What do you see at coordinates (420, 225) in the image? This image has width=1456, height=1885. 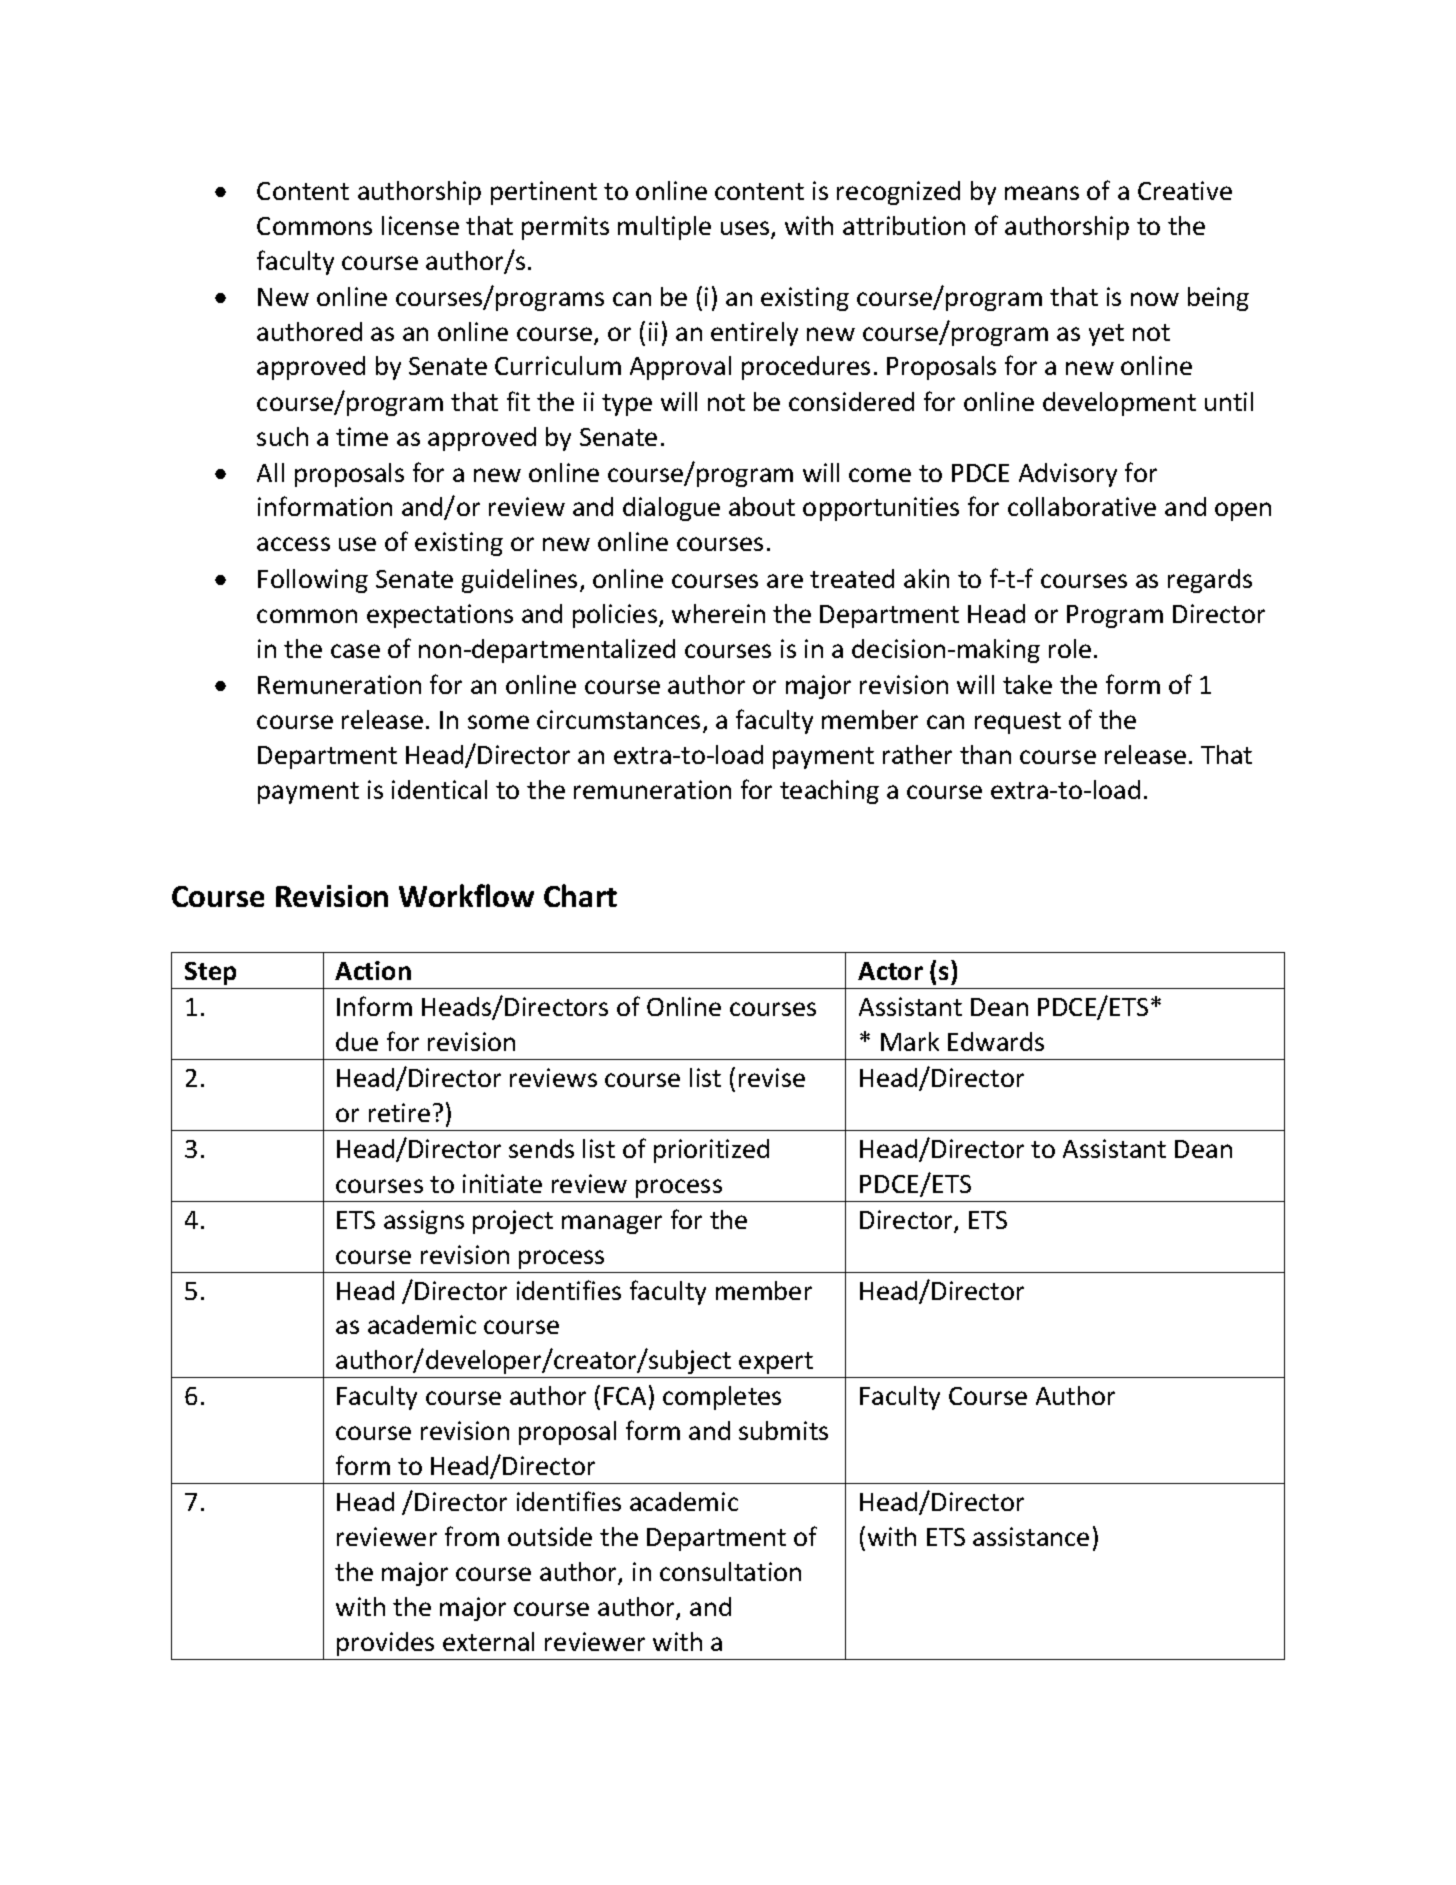 I see `license` at bounding box center [420, 225].
